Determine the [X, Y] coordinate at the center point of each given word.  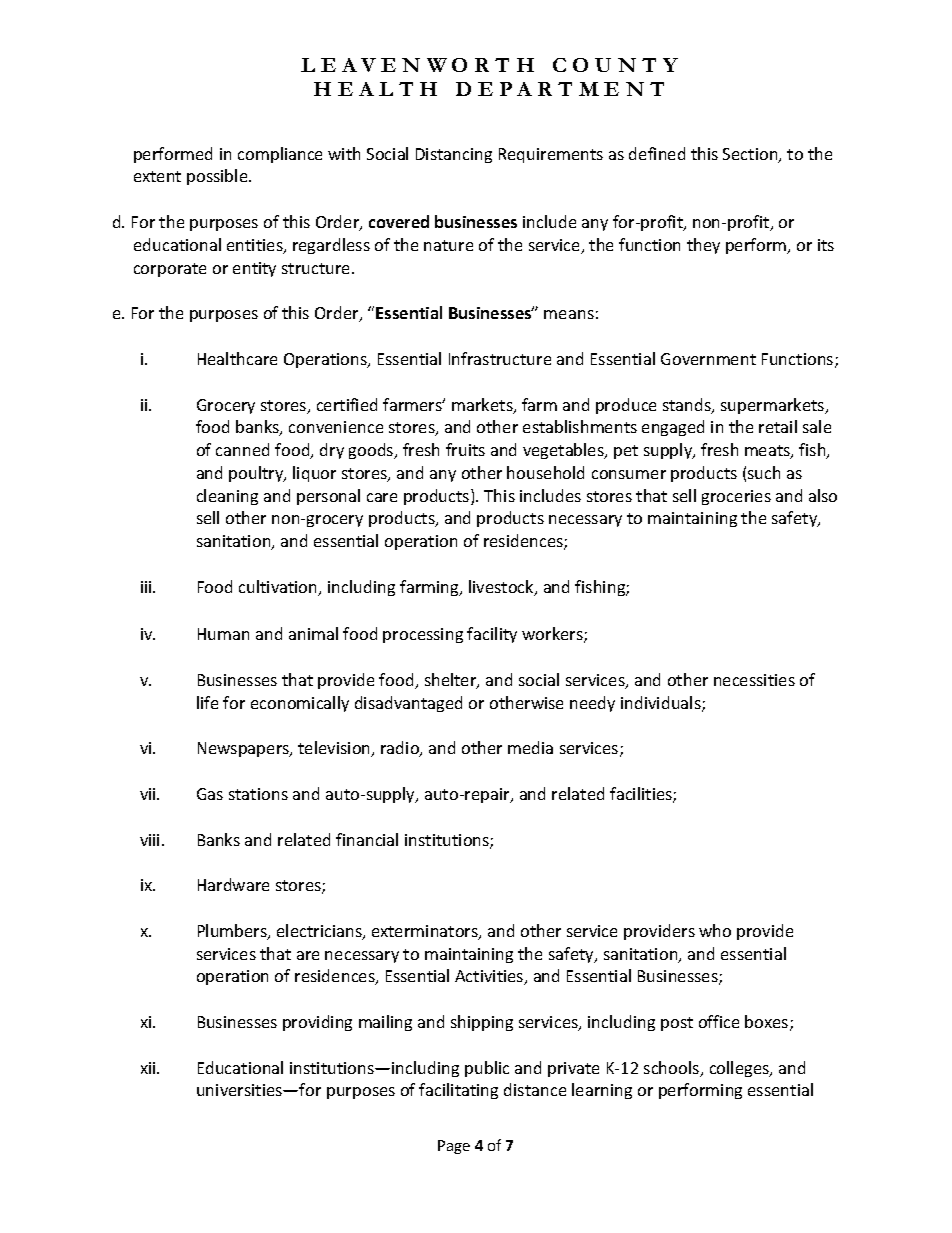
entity [254, 269]
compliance [280, 155]
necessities [754, 680]
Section [751, 155]
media [530, 747]
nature [448, 245]
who [715, 930]
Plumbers [233, 932]
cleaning [227, 497]
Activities [490, 977]
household [545, 472]
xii [149, 1068]
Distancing [454, 155]
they [703, 246]
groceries [736, 497]
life [207, 702]
